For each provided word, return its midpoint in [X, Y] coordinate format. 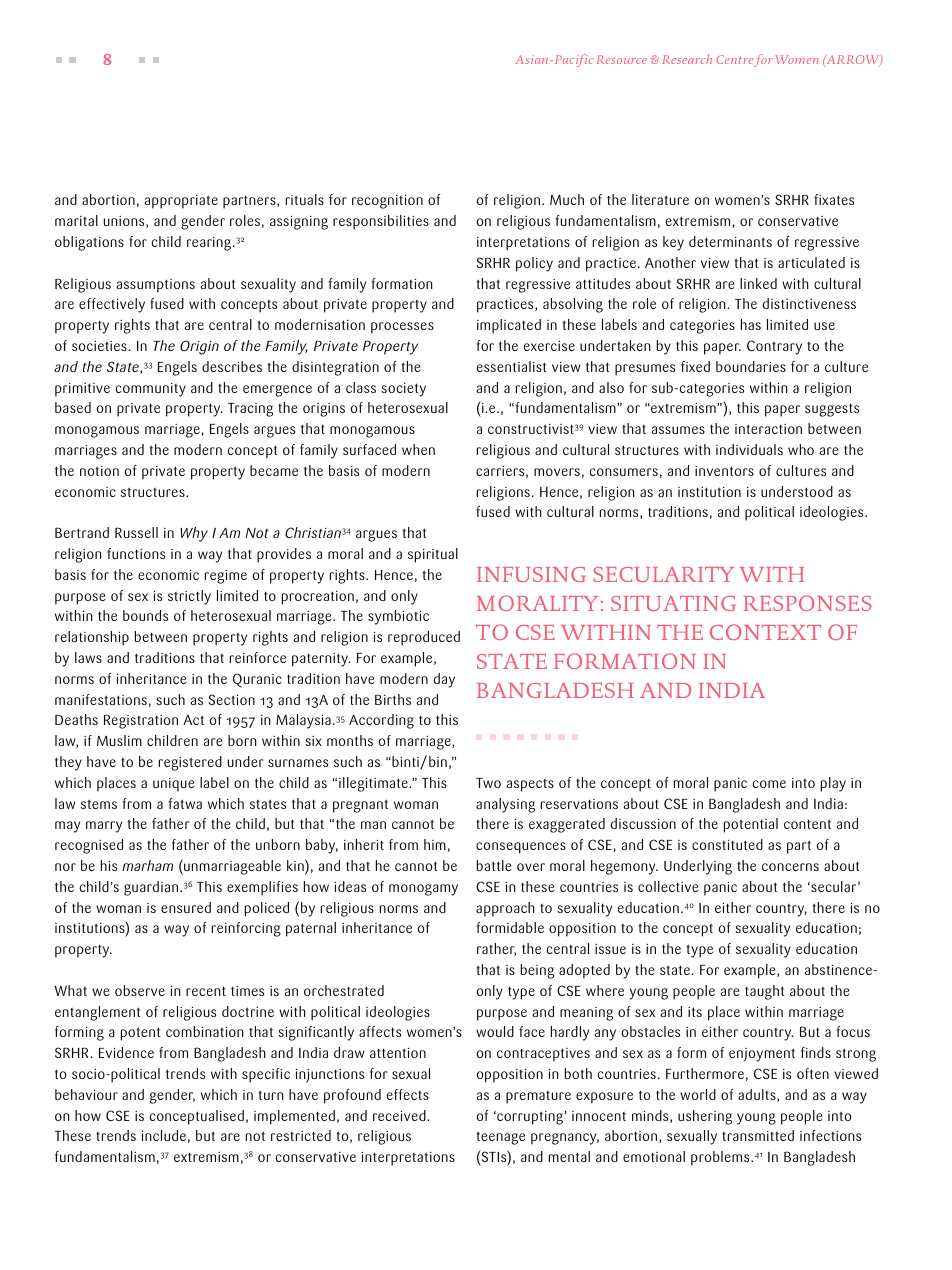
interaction [768, 429]
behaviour [86, 1094]
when [418, 449]
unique [174, 785]
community [150, 390]
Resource [622, 59]
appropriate [181, 202]
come [769, 784]
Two [488, 783]
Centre [736, 61]
